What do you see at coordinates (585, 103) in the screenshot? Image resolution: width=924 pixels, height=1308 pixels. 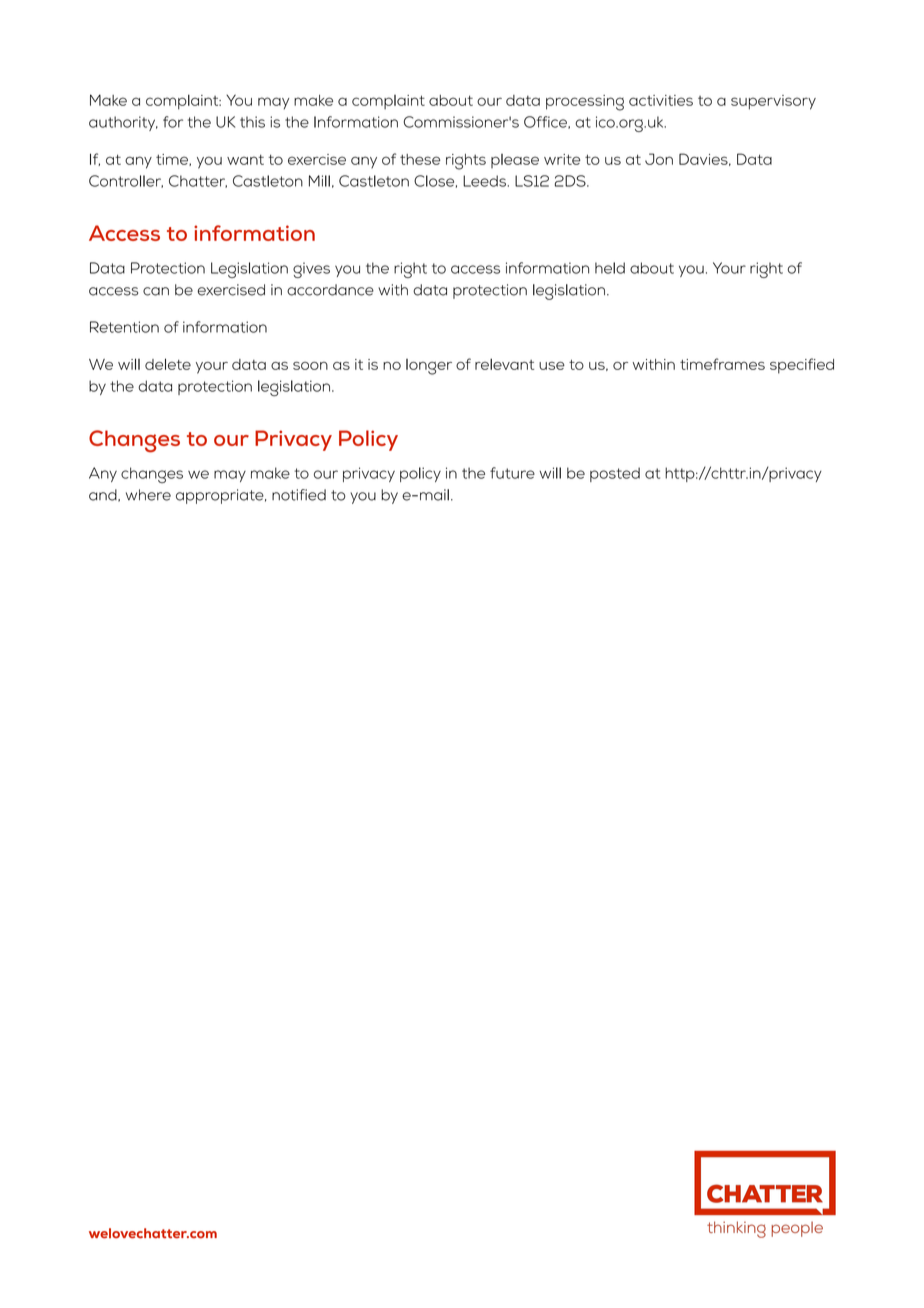 I see `processing` at bounding box center [585, 103].
